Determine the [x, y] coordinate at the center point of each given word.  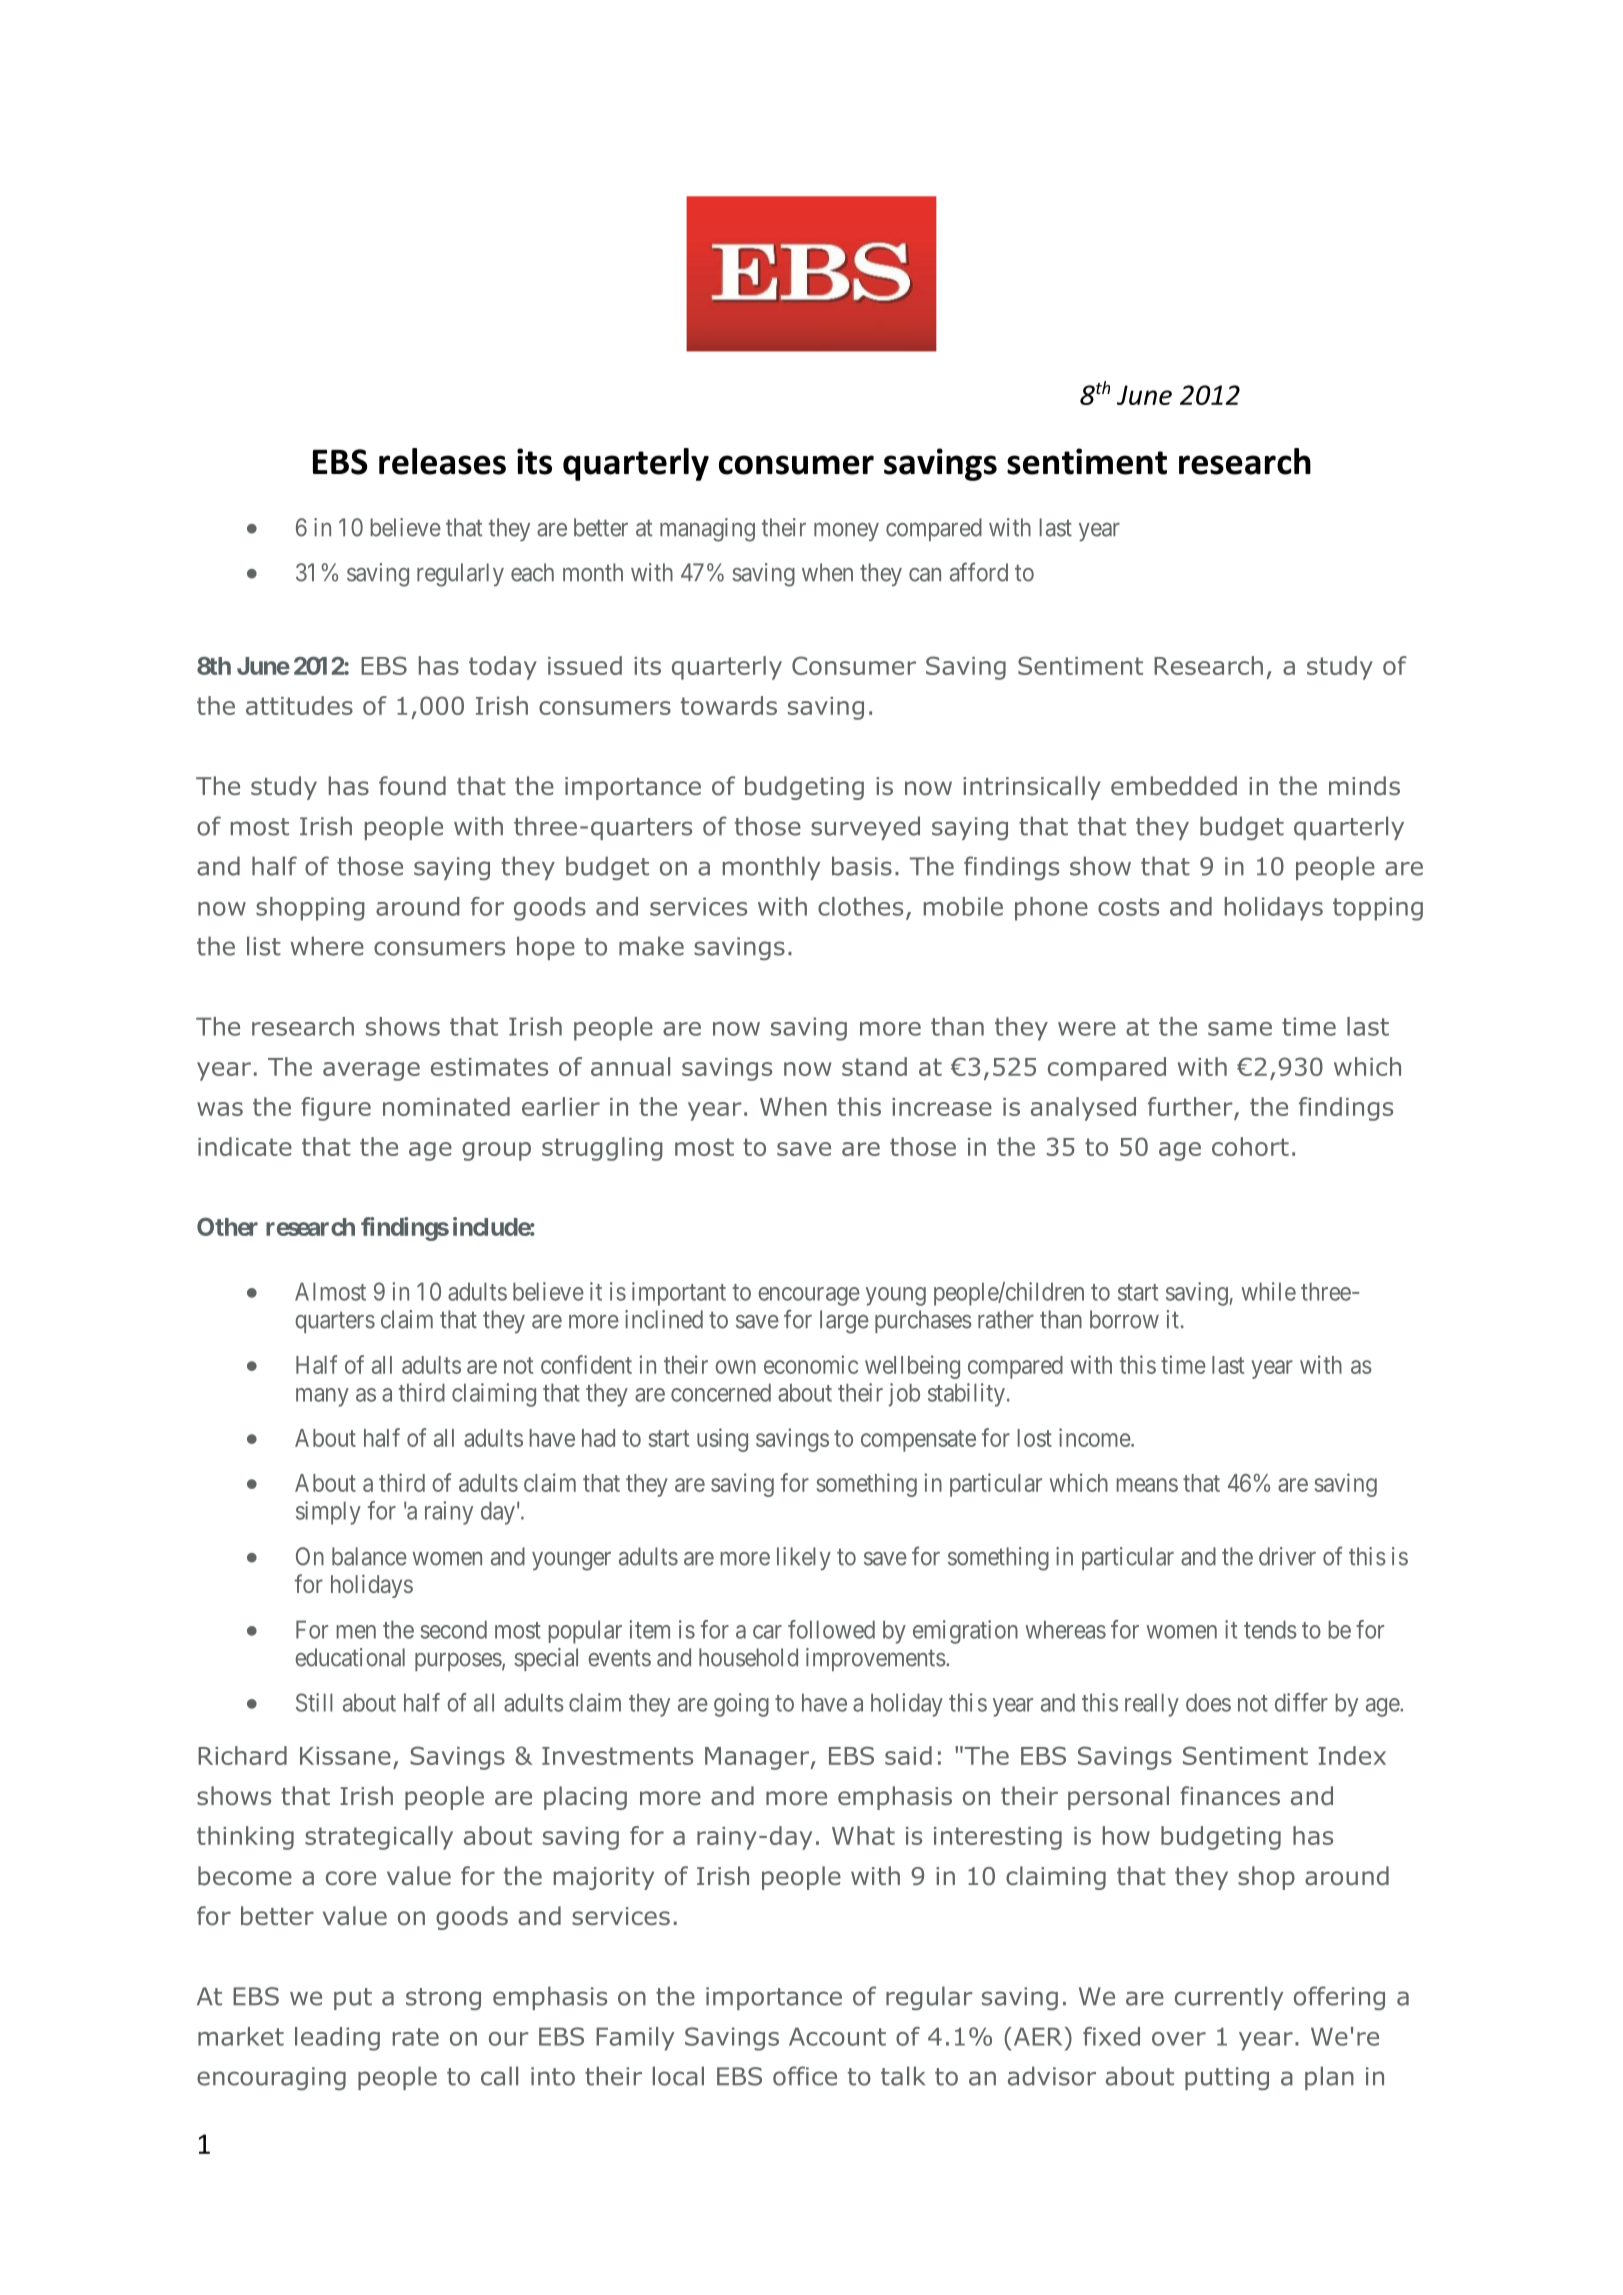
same [1240, 1029]
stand [874, 1066]
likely [804, 1559]
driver [1287, 1556]
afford [979, 572]
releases [442, 461]
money [846, 531]
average [371, 1071]
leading [337, 2039]
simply [328, 1513]
